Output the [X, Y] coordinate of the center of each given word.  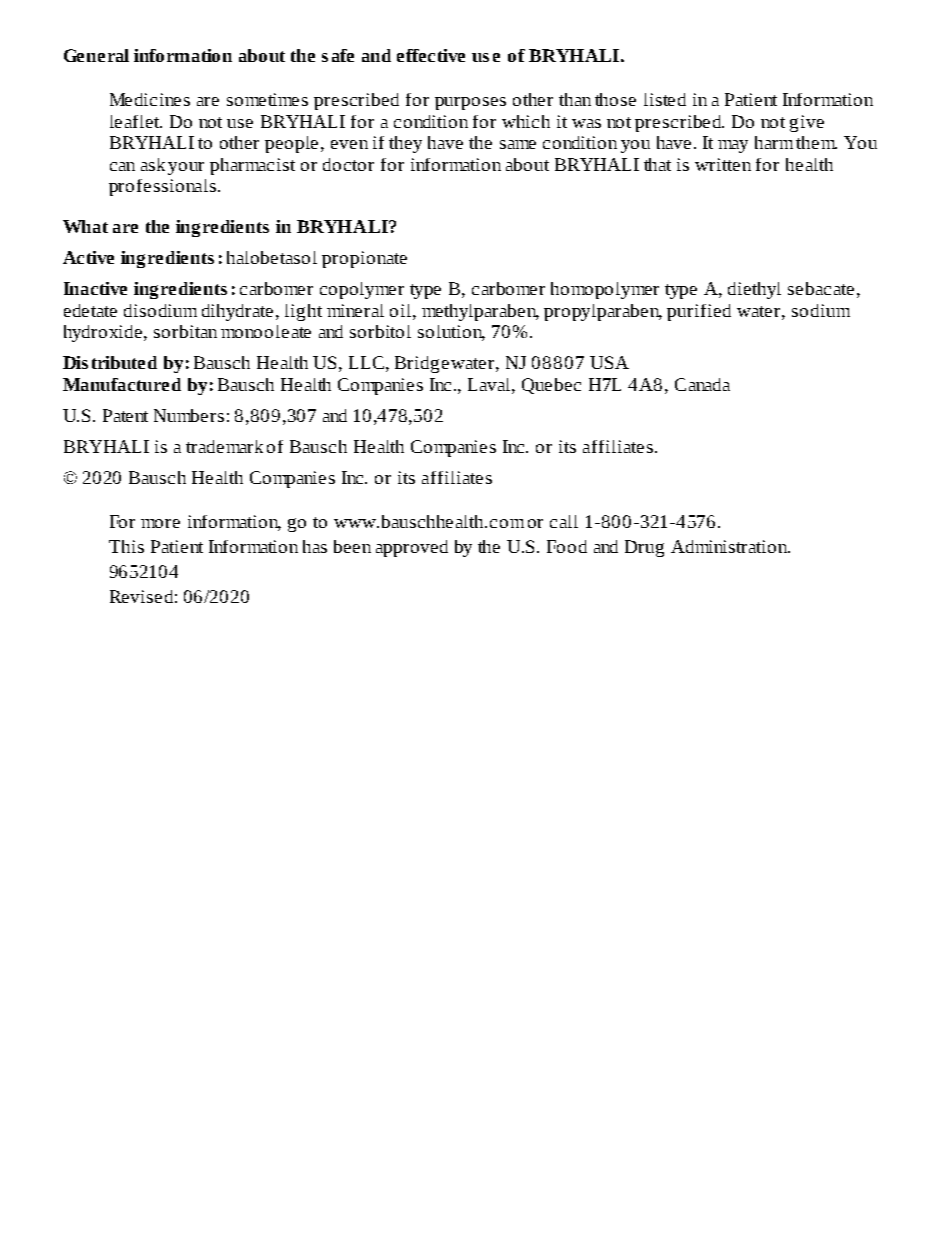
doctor [348, 164]
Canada [702, 384]
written [723, 164]
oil [402, 310]
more [160, 523]
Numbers [189, 415]
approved [412, 548]
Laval [490, 384]
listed [665, 99]
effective [431, 55]
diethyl [754, 290]
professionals [162, 187]
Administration [730, 546]
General [96, 55]
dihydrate [237, 312]
